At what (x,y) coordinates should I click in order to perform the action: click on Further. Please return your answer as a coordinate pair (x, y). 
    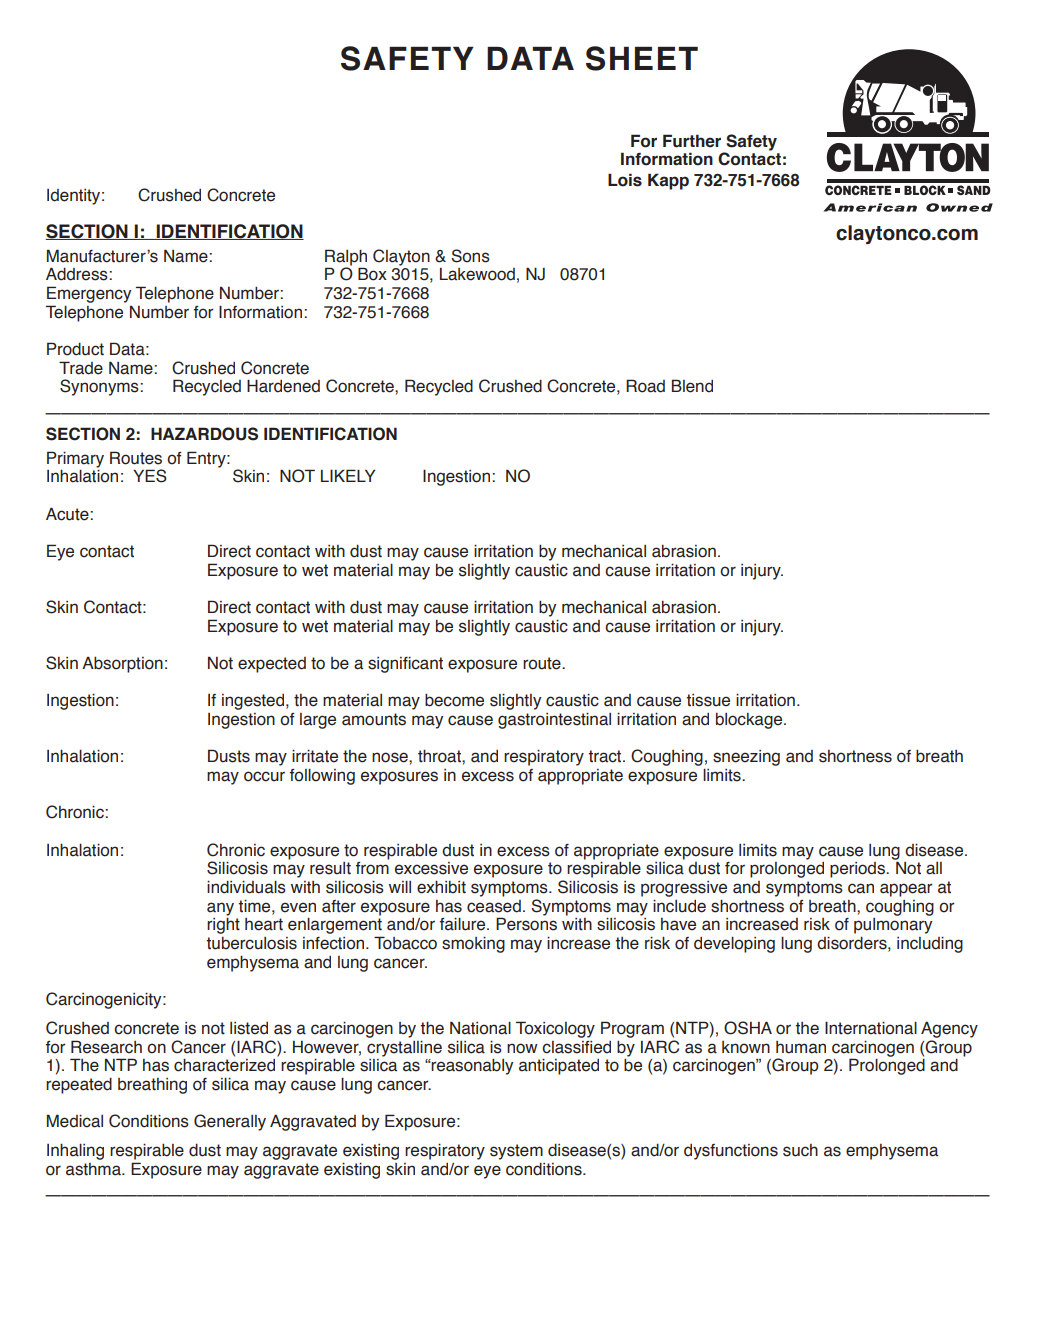
    Looking at the image, I should click on (692, 141).
